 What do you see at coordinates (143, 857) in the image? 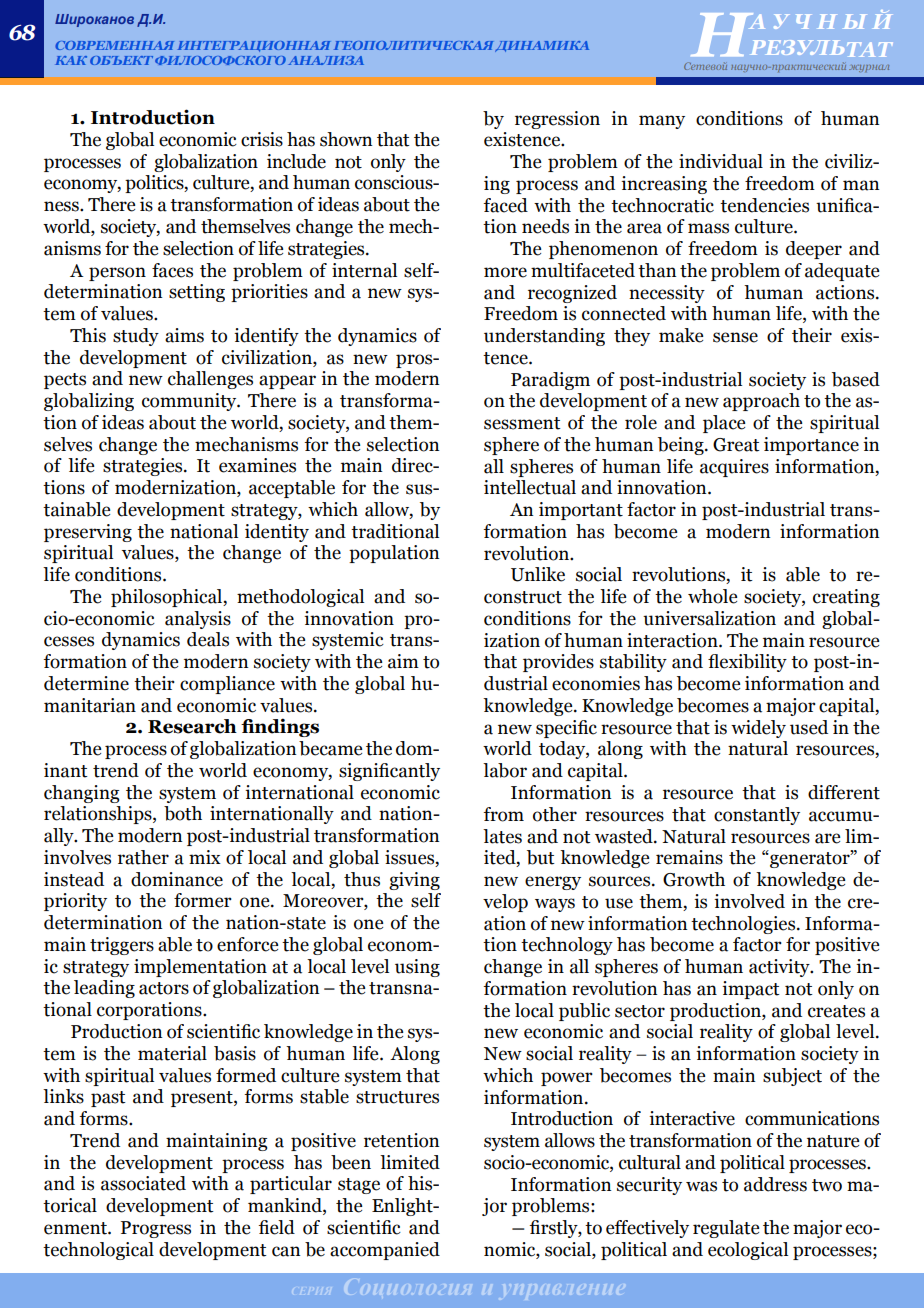
I see `rather` at bounding box center [143, 857].
